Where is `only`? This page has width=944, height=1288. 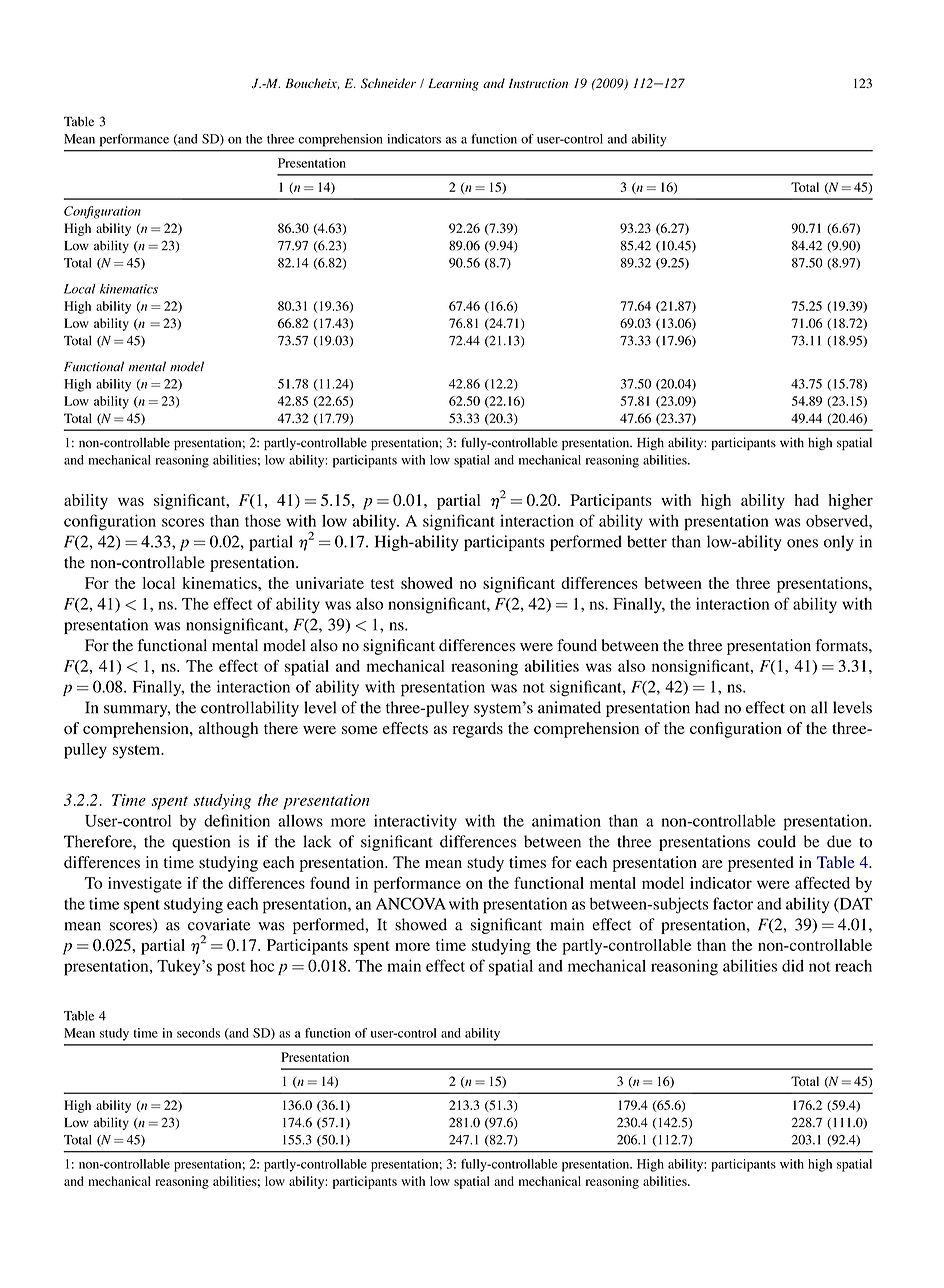
only is located at coordinates (839, 543).
